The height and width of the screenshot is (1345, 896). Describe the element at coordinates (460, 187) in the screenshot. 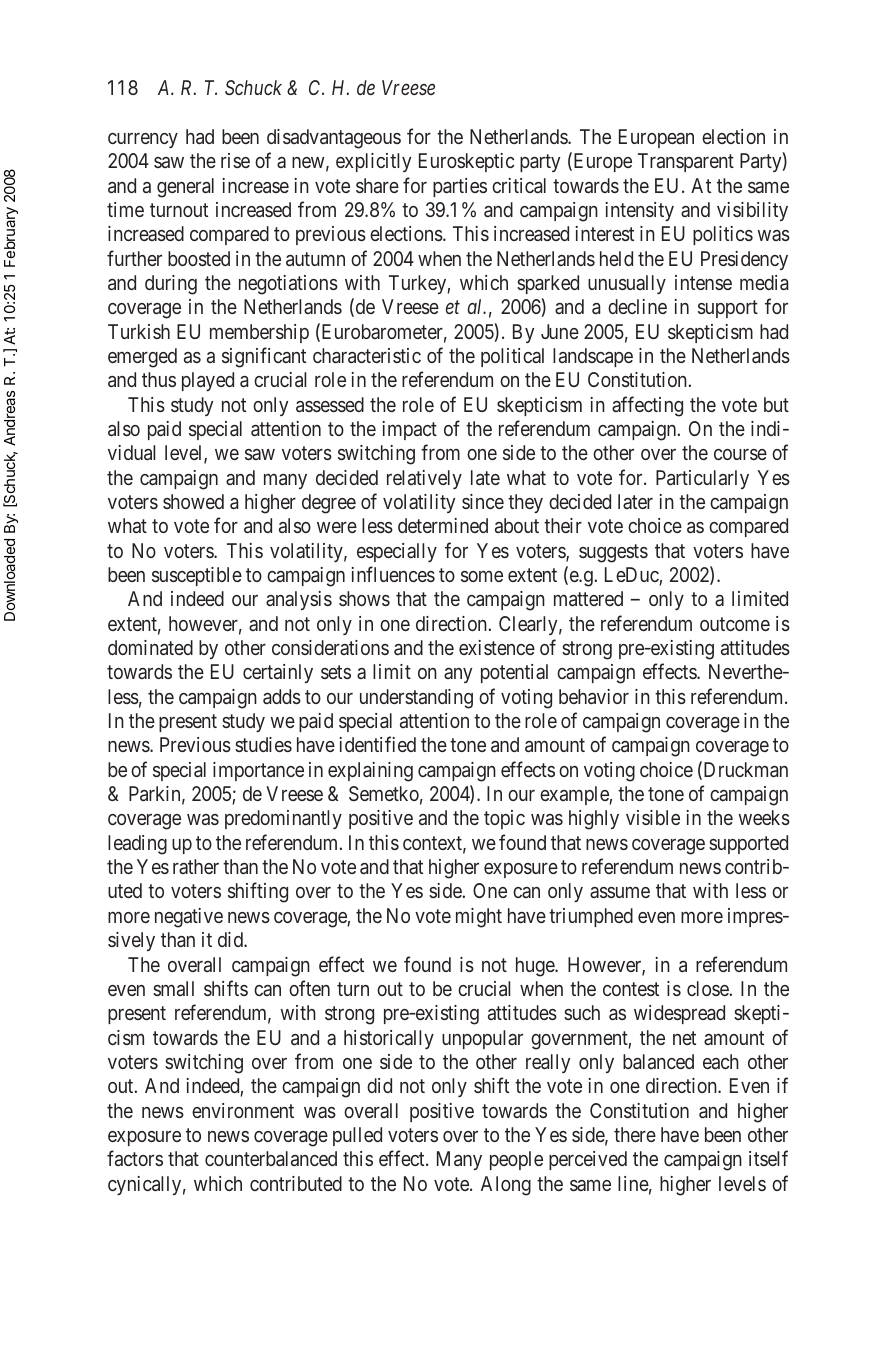

I see `parties` at that location.
